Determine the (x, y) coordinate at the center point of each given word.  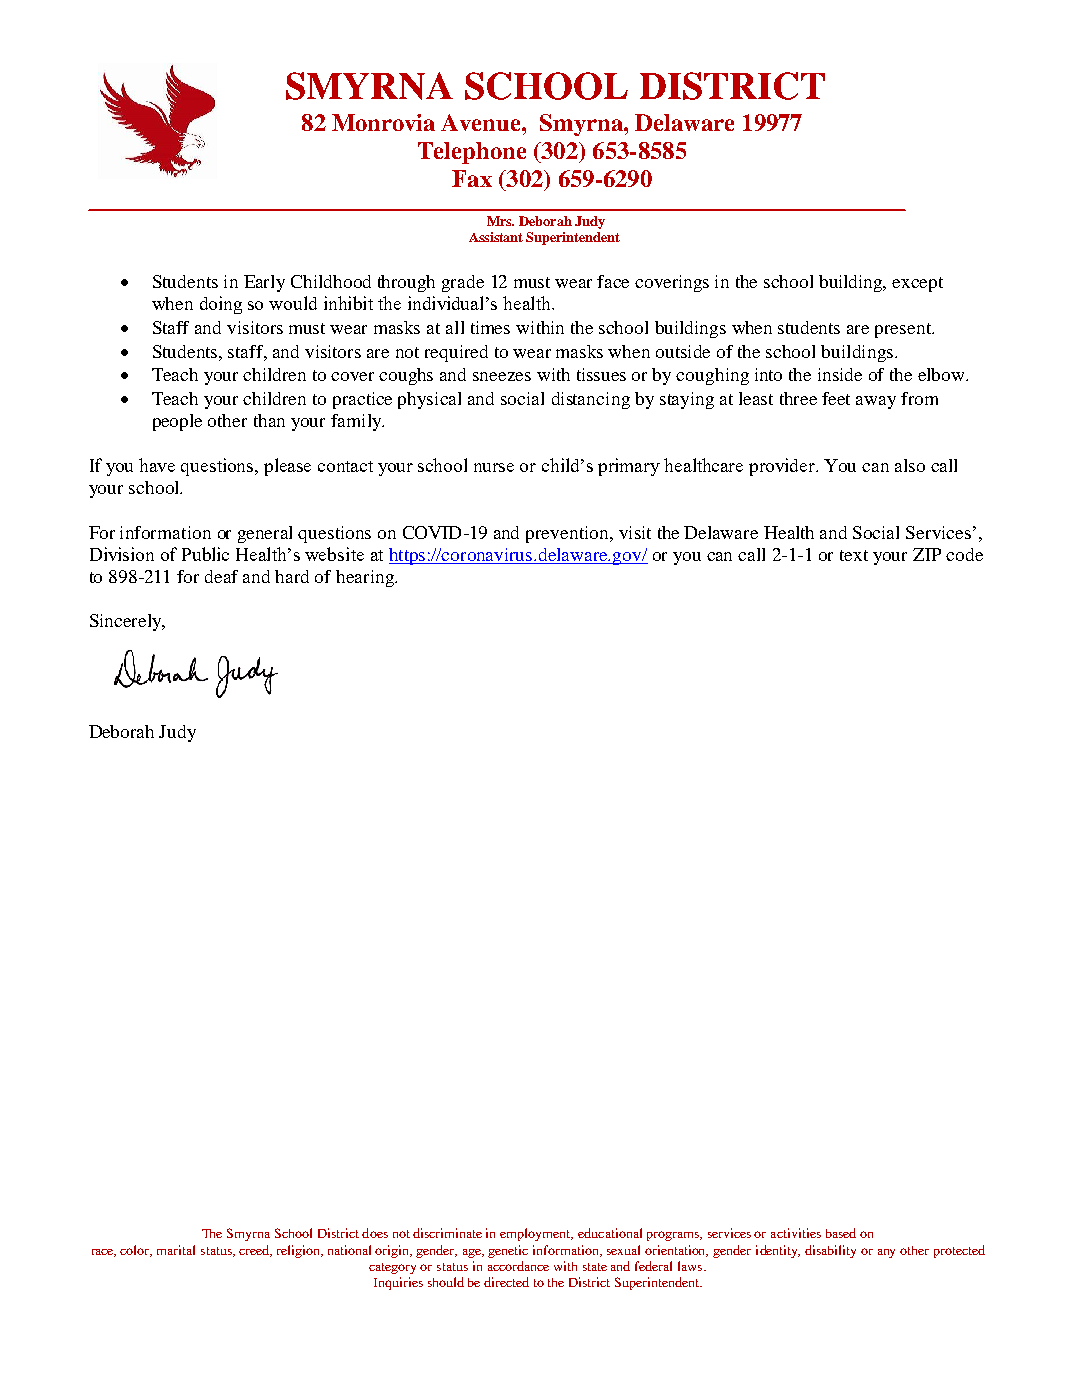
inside (840, 374)
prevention (568, 534)
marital (176, 1250)
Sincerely (127, 622)
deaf (221, 576)
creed (255, 1251)
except (917, 284)
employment (536, 1234)
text (854, 555)
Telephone (472, 153)
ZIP (927, 554)
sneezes (502, 376)
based (841, 1233)
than (269, 420)
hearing (366, 578)
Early (264, 283)
